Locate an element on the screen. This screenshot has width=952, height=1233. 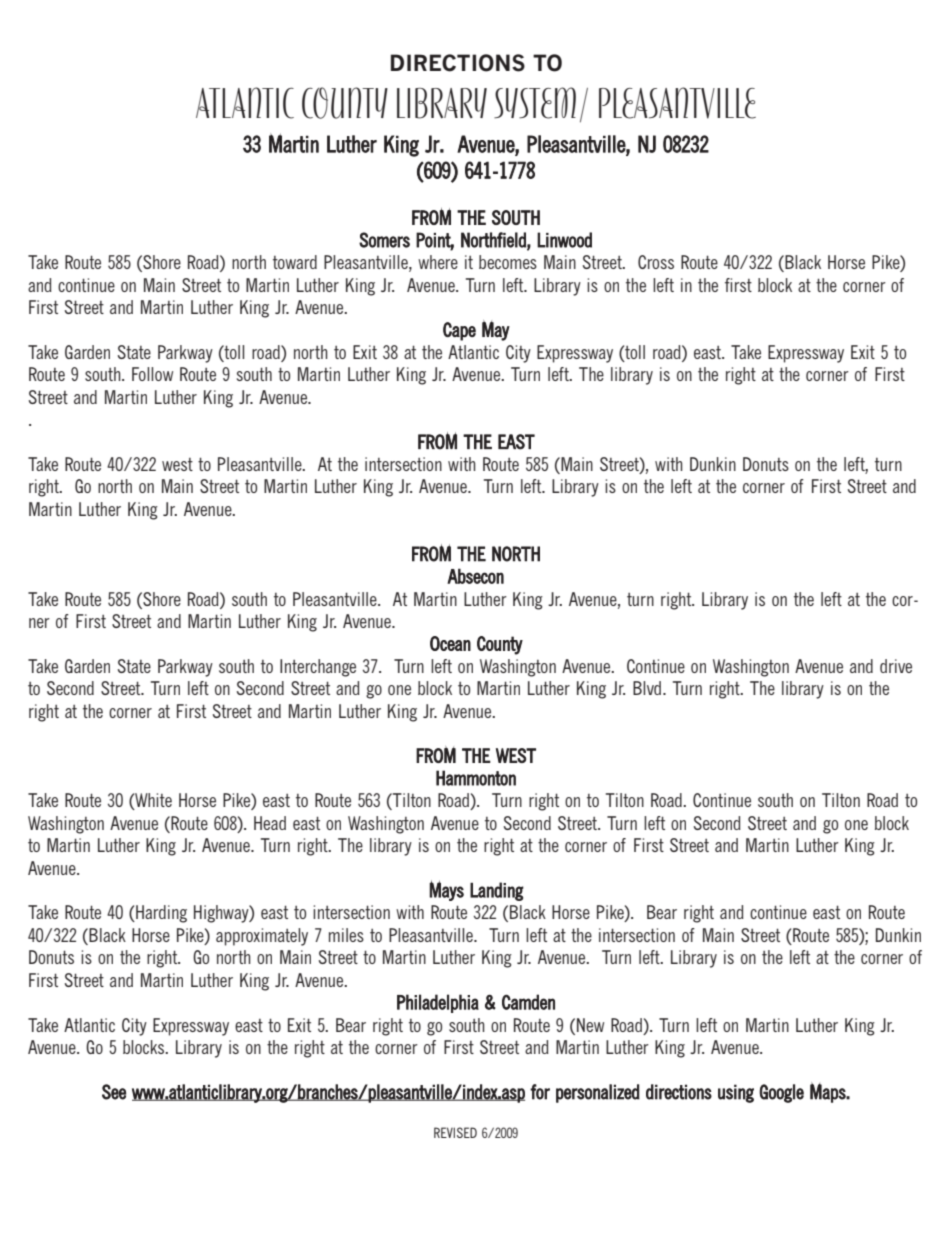
Landing is located at coordinates (497, 891).
